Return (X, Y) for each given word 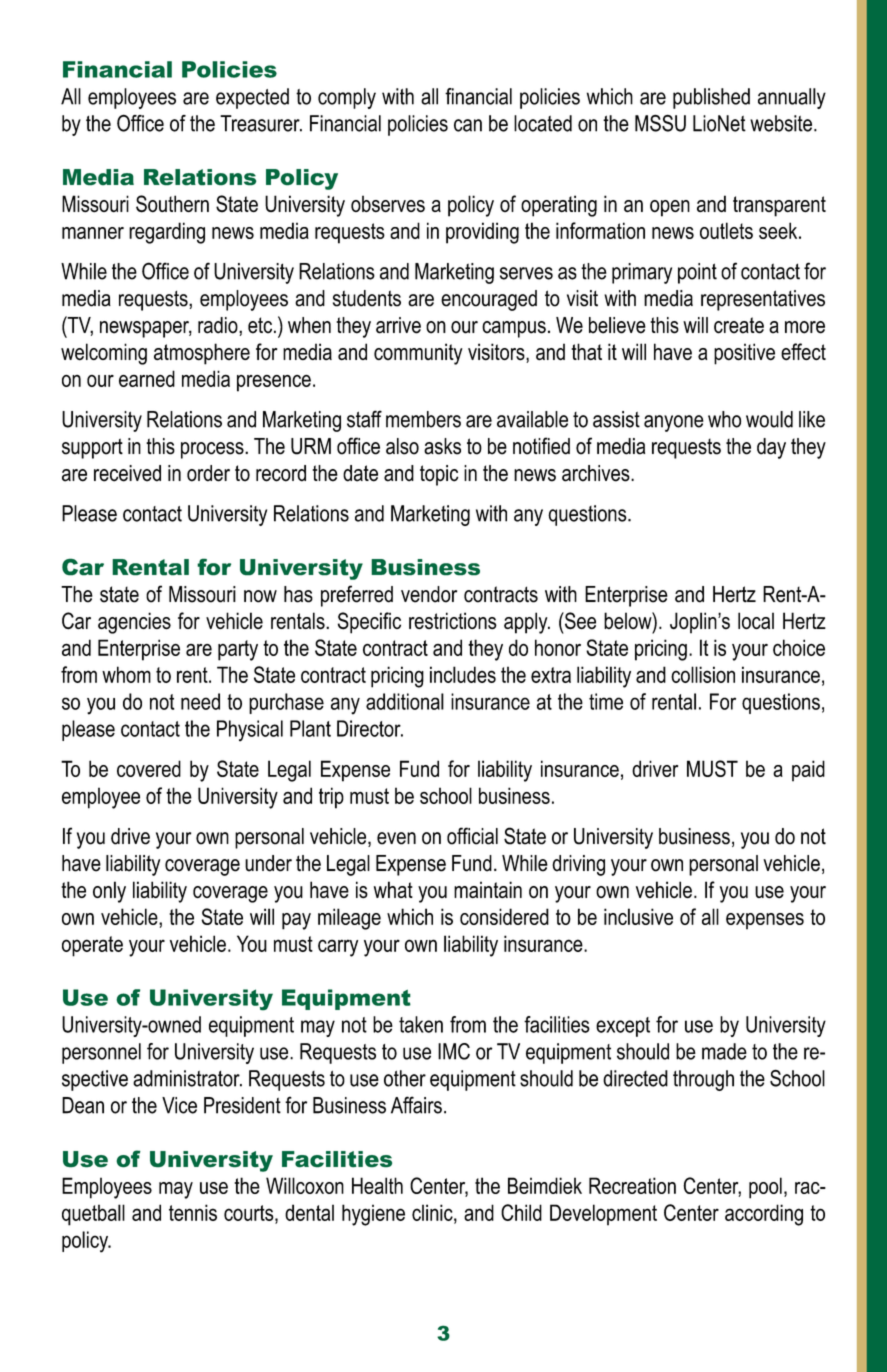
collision (703, 674)
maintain (488, 889)
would (769, 419)
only (109, 892)
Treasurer (261, 123)
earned (147, 378)
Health (377, 1185)
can (468, 125)
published (711, 98)
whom (126, 674)
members (423, 419)
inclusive (638, 916)
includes (463, 674)
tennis (193, 1212)
